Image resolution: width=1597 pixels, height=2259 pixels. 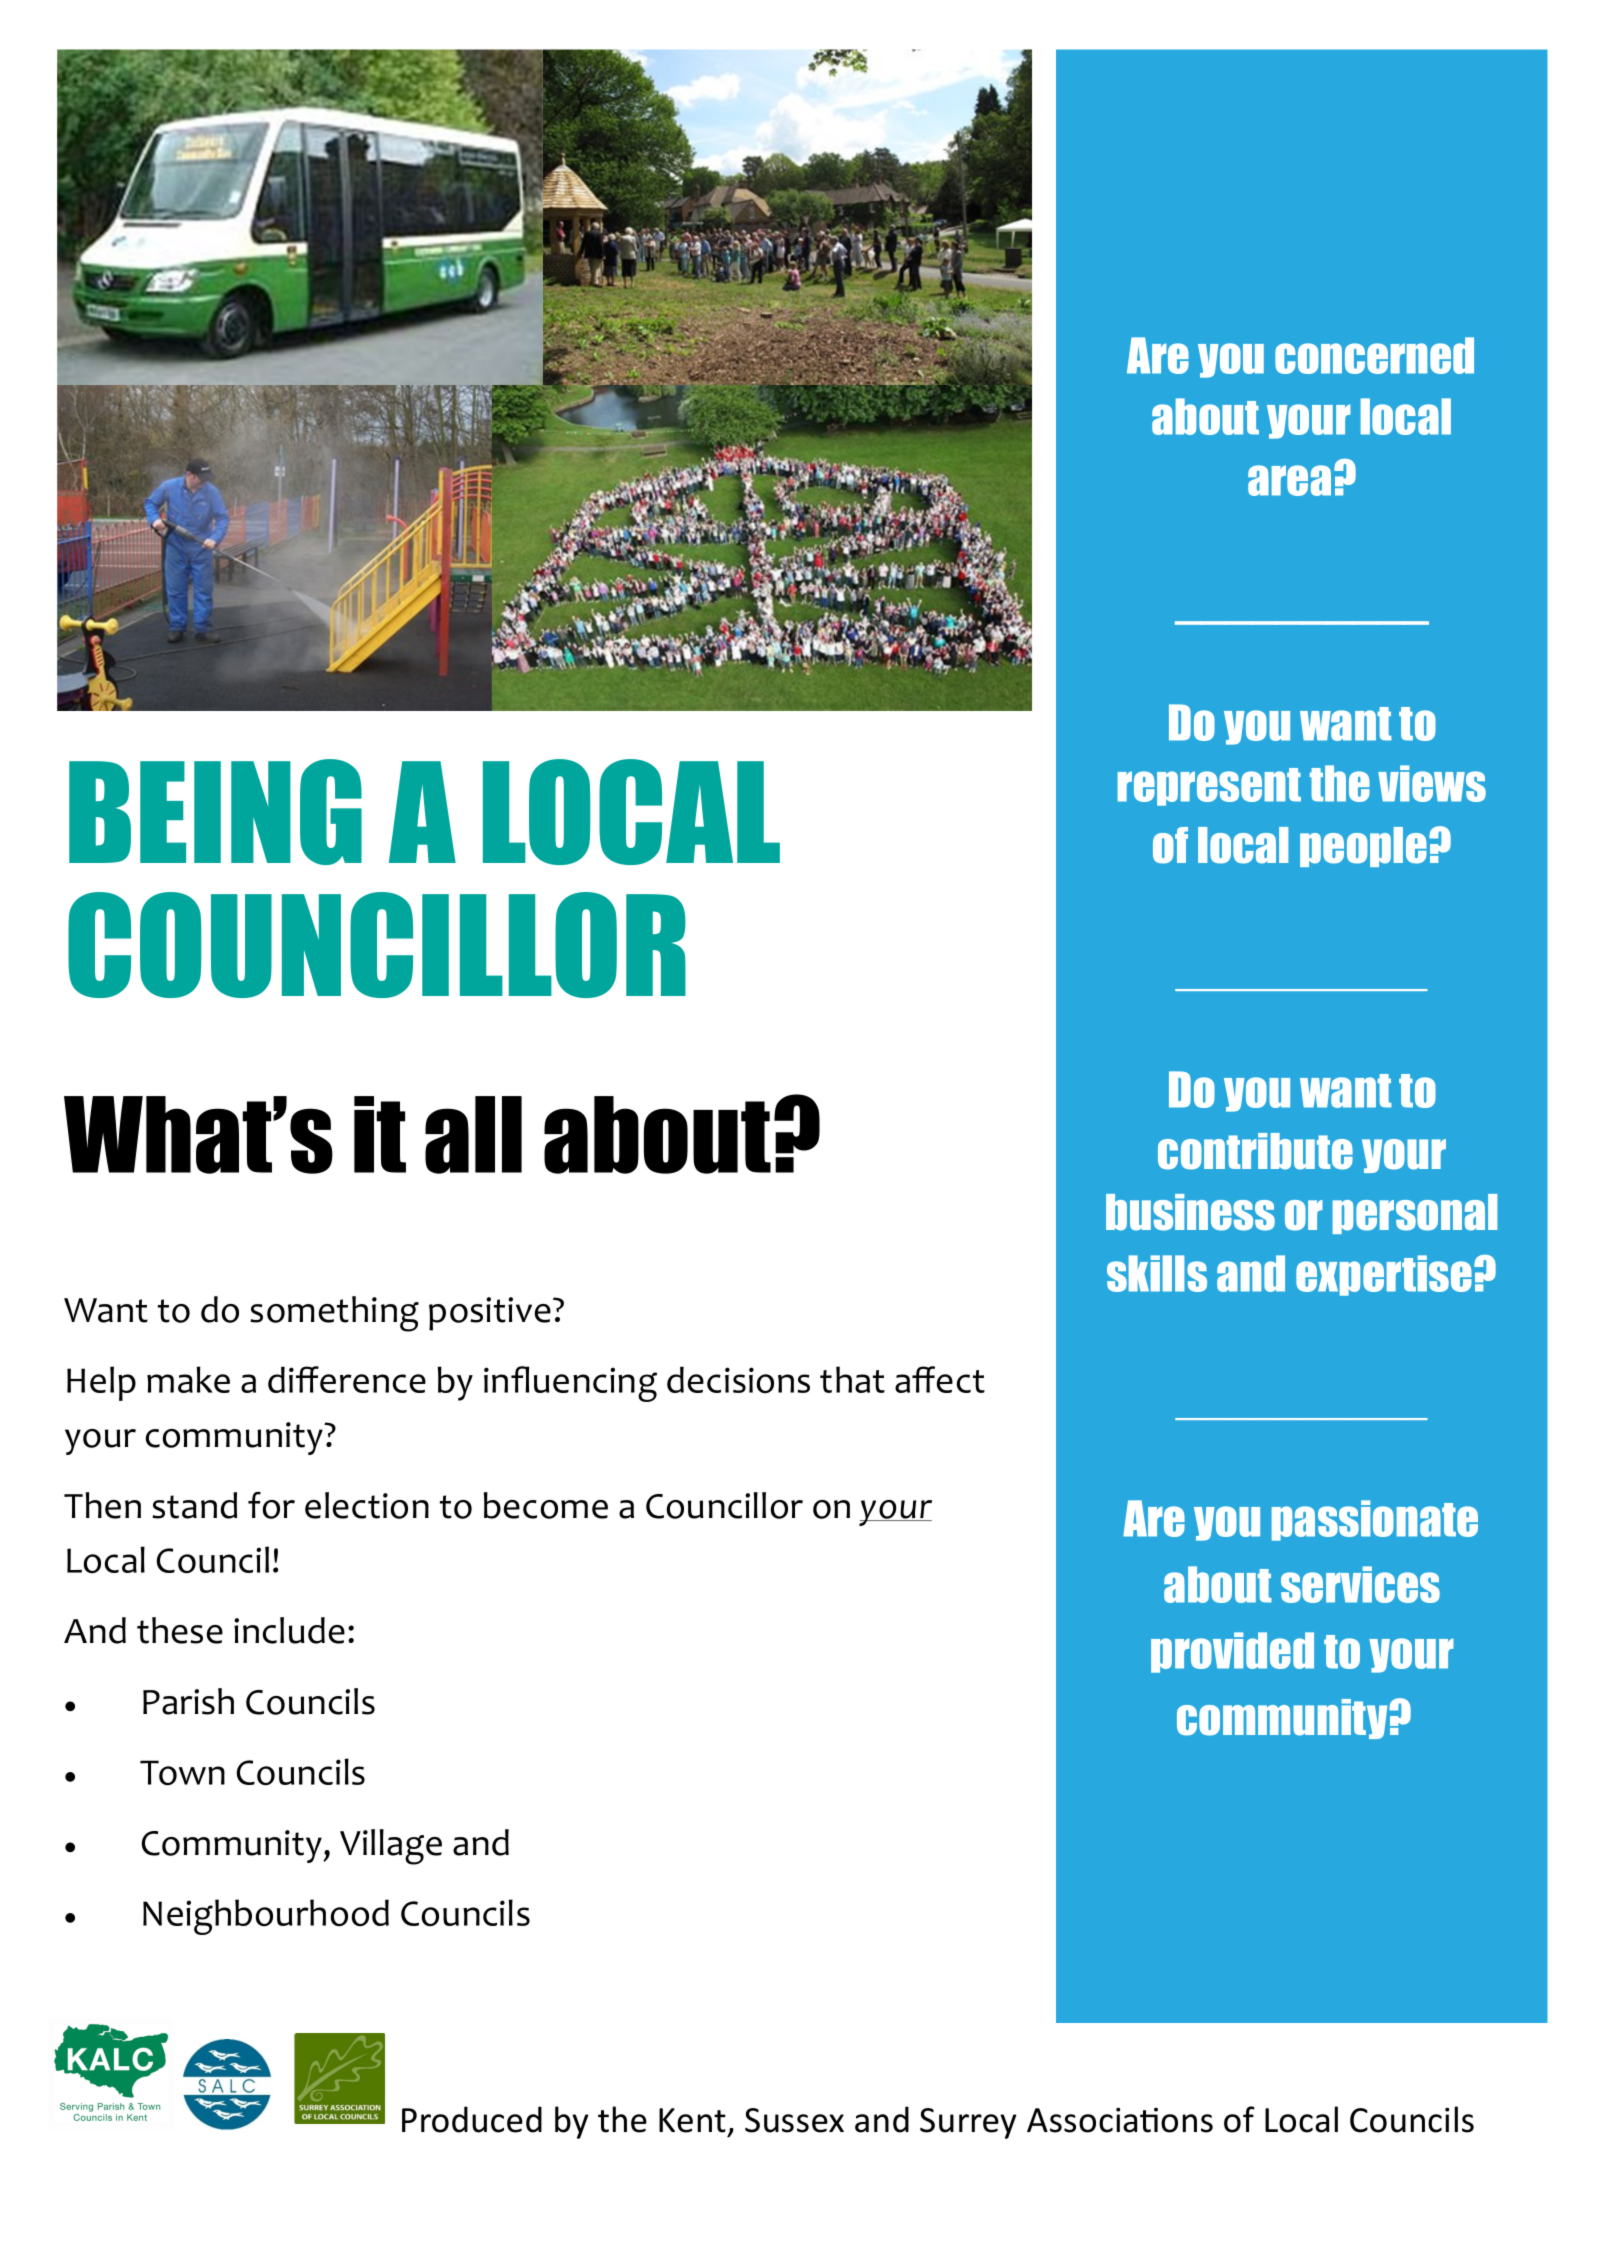 I want to click on BEING, so click(x=215, y=812).
